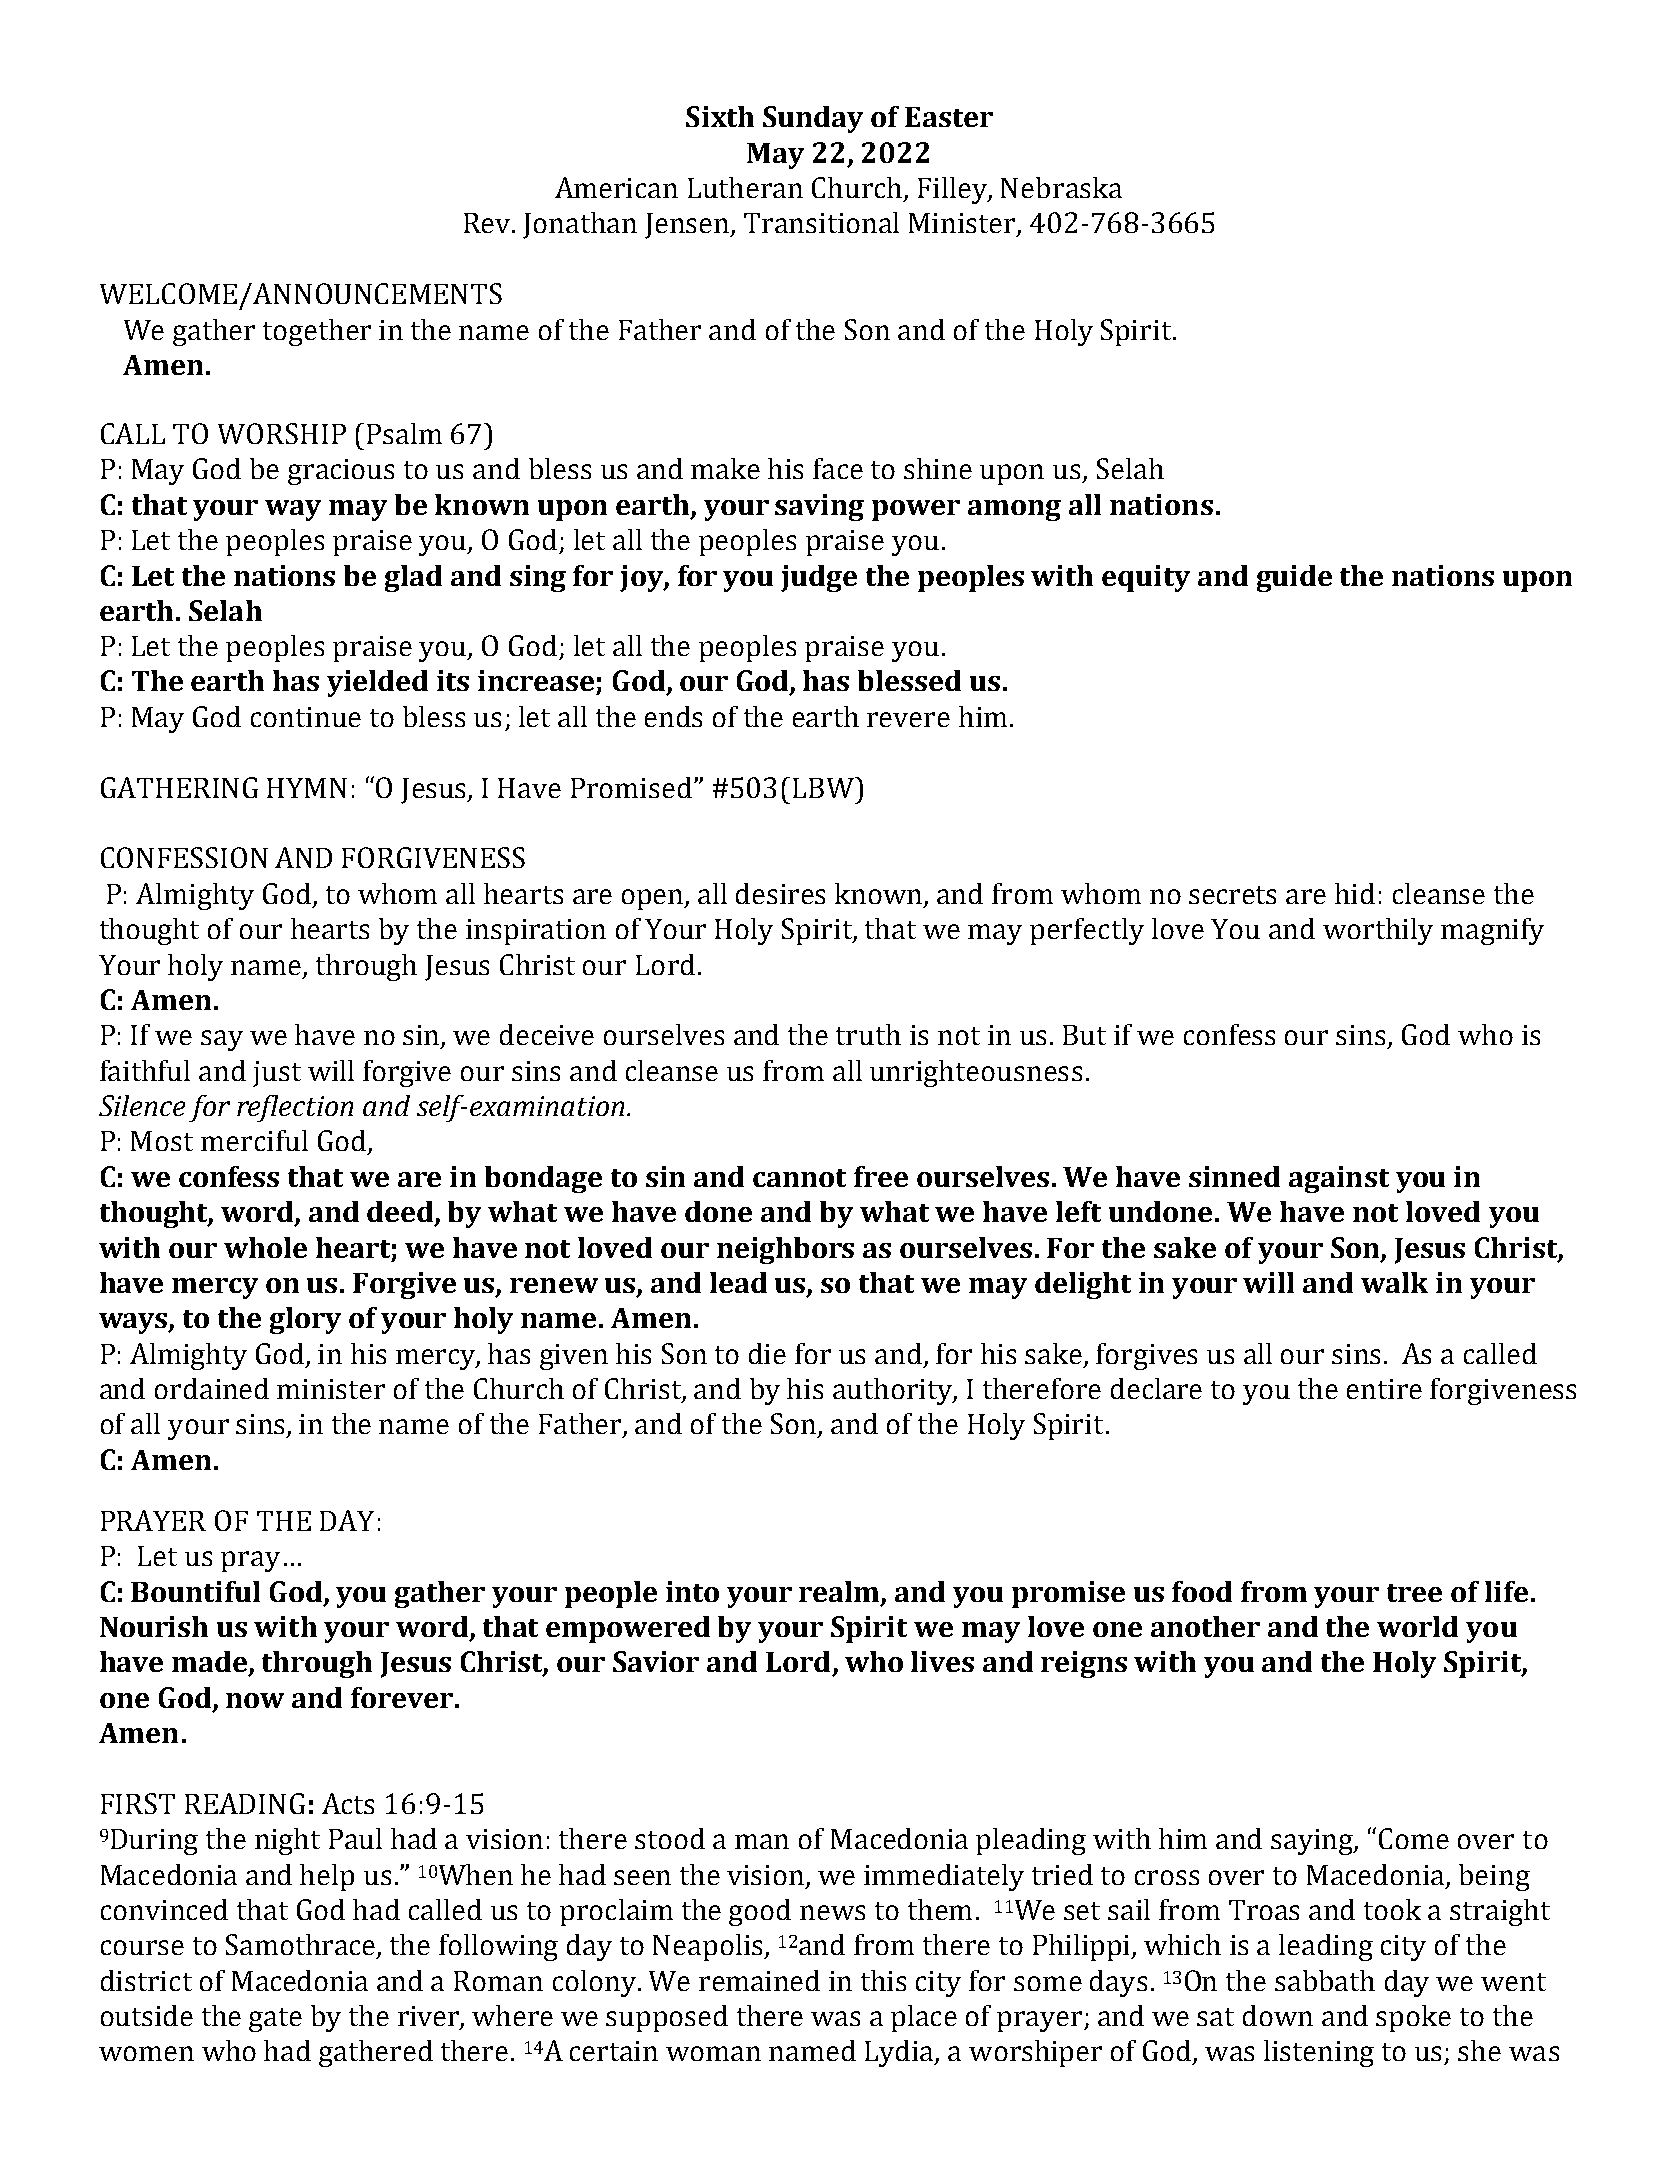  What do you see at coordinates (275, 2020) in the page?
I see `gate` at bounding box center [275, 2020].
